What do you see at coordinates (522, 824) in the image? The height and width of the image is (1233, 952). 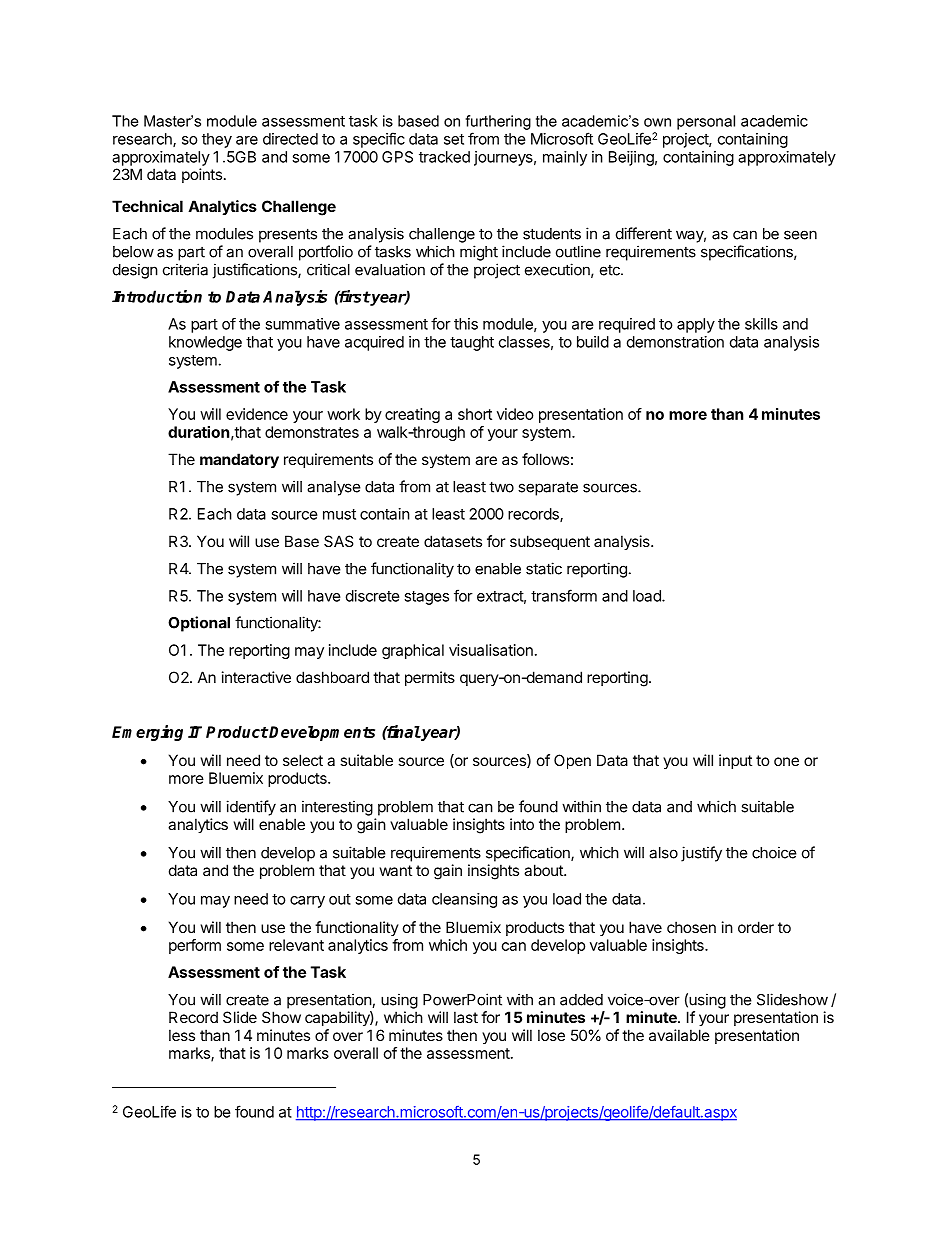 I see `into` at bounding box center [522, 824].
